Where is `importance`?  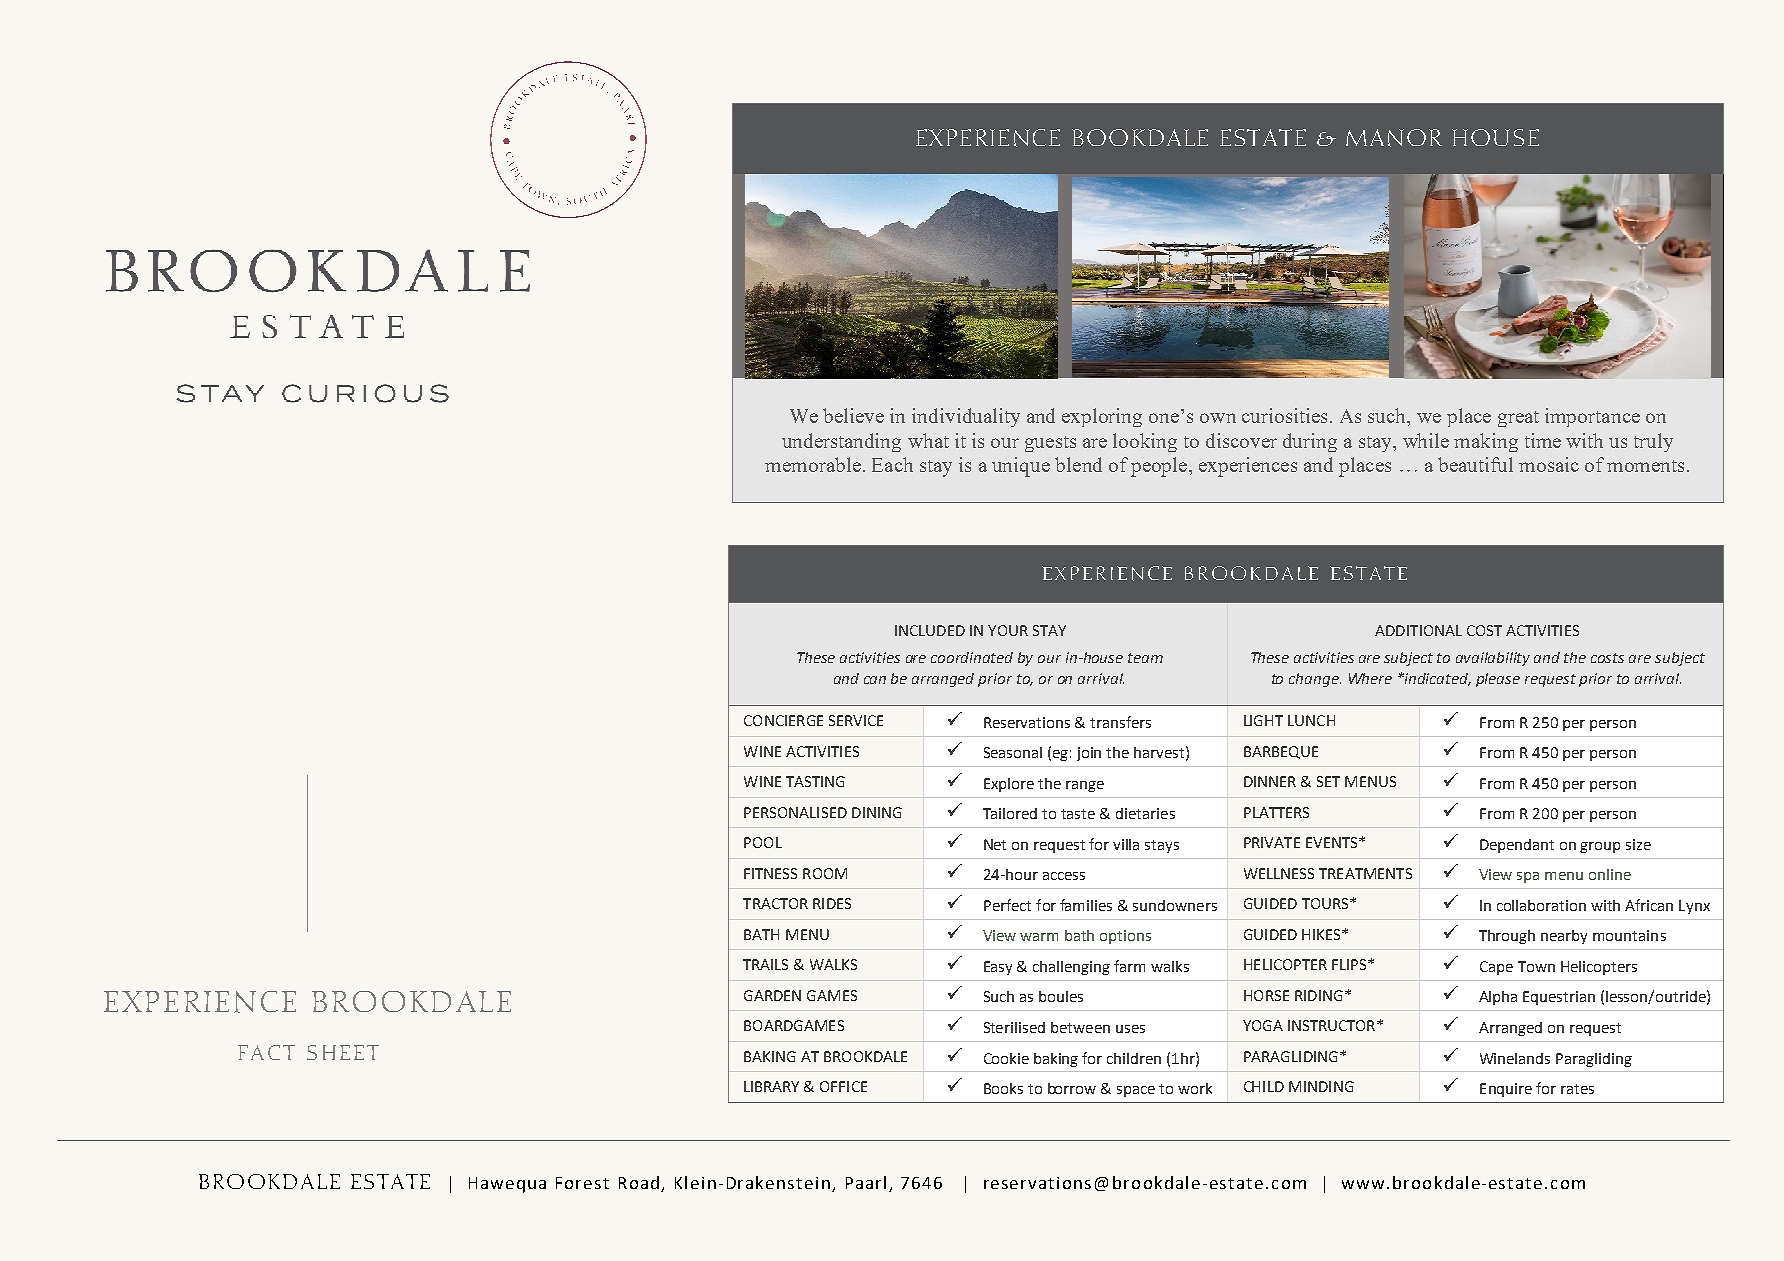
importance is located at coordinates (1592, 417).
